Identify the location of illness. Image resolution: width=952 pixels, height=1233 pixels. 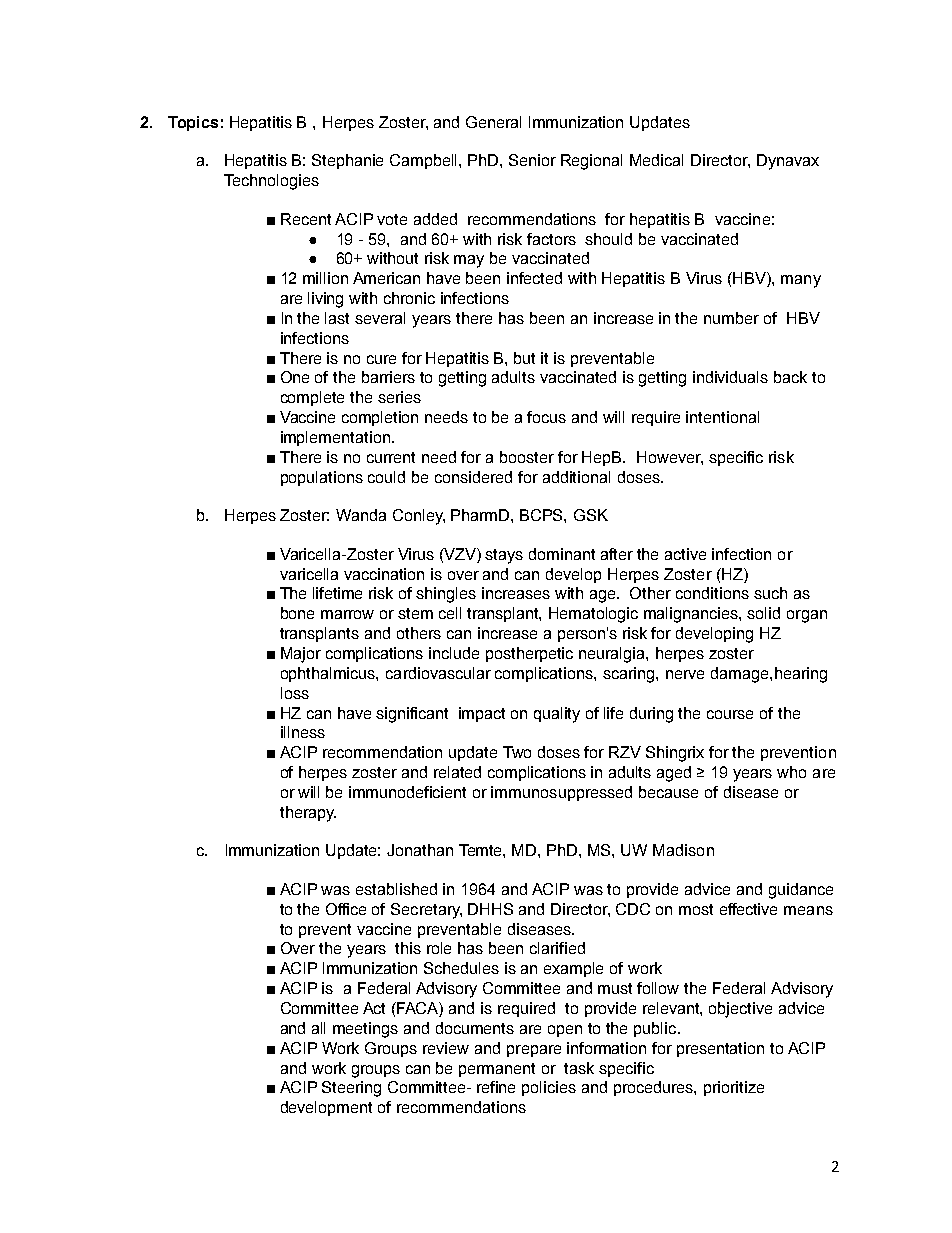
(303, 732).
